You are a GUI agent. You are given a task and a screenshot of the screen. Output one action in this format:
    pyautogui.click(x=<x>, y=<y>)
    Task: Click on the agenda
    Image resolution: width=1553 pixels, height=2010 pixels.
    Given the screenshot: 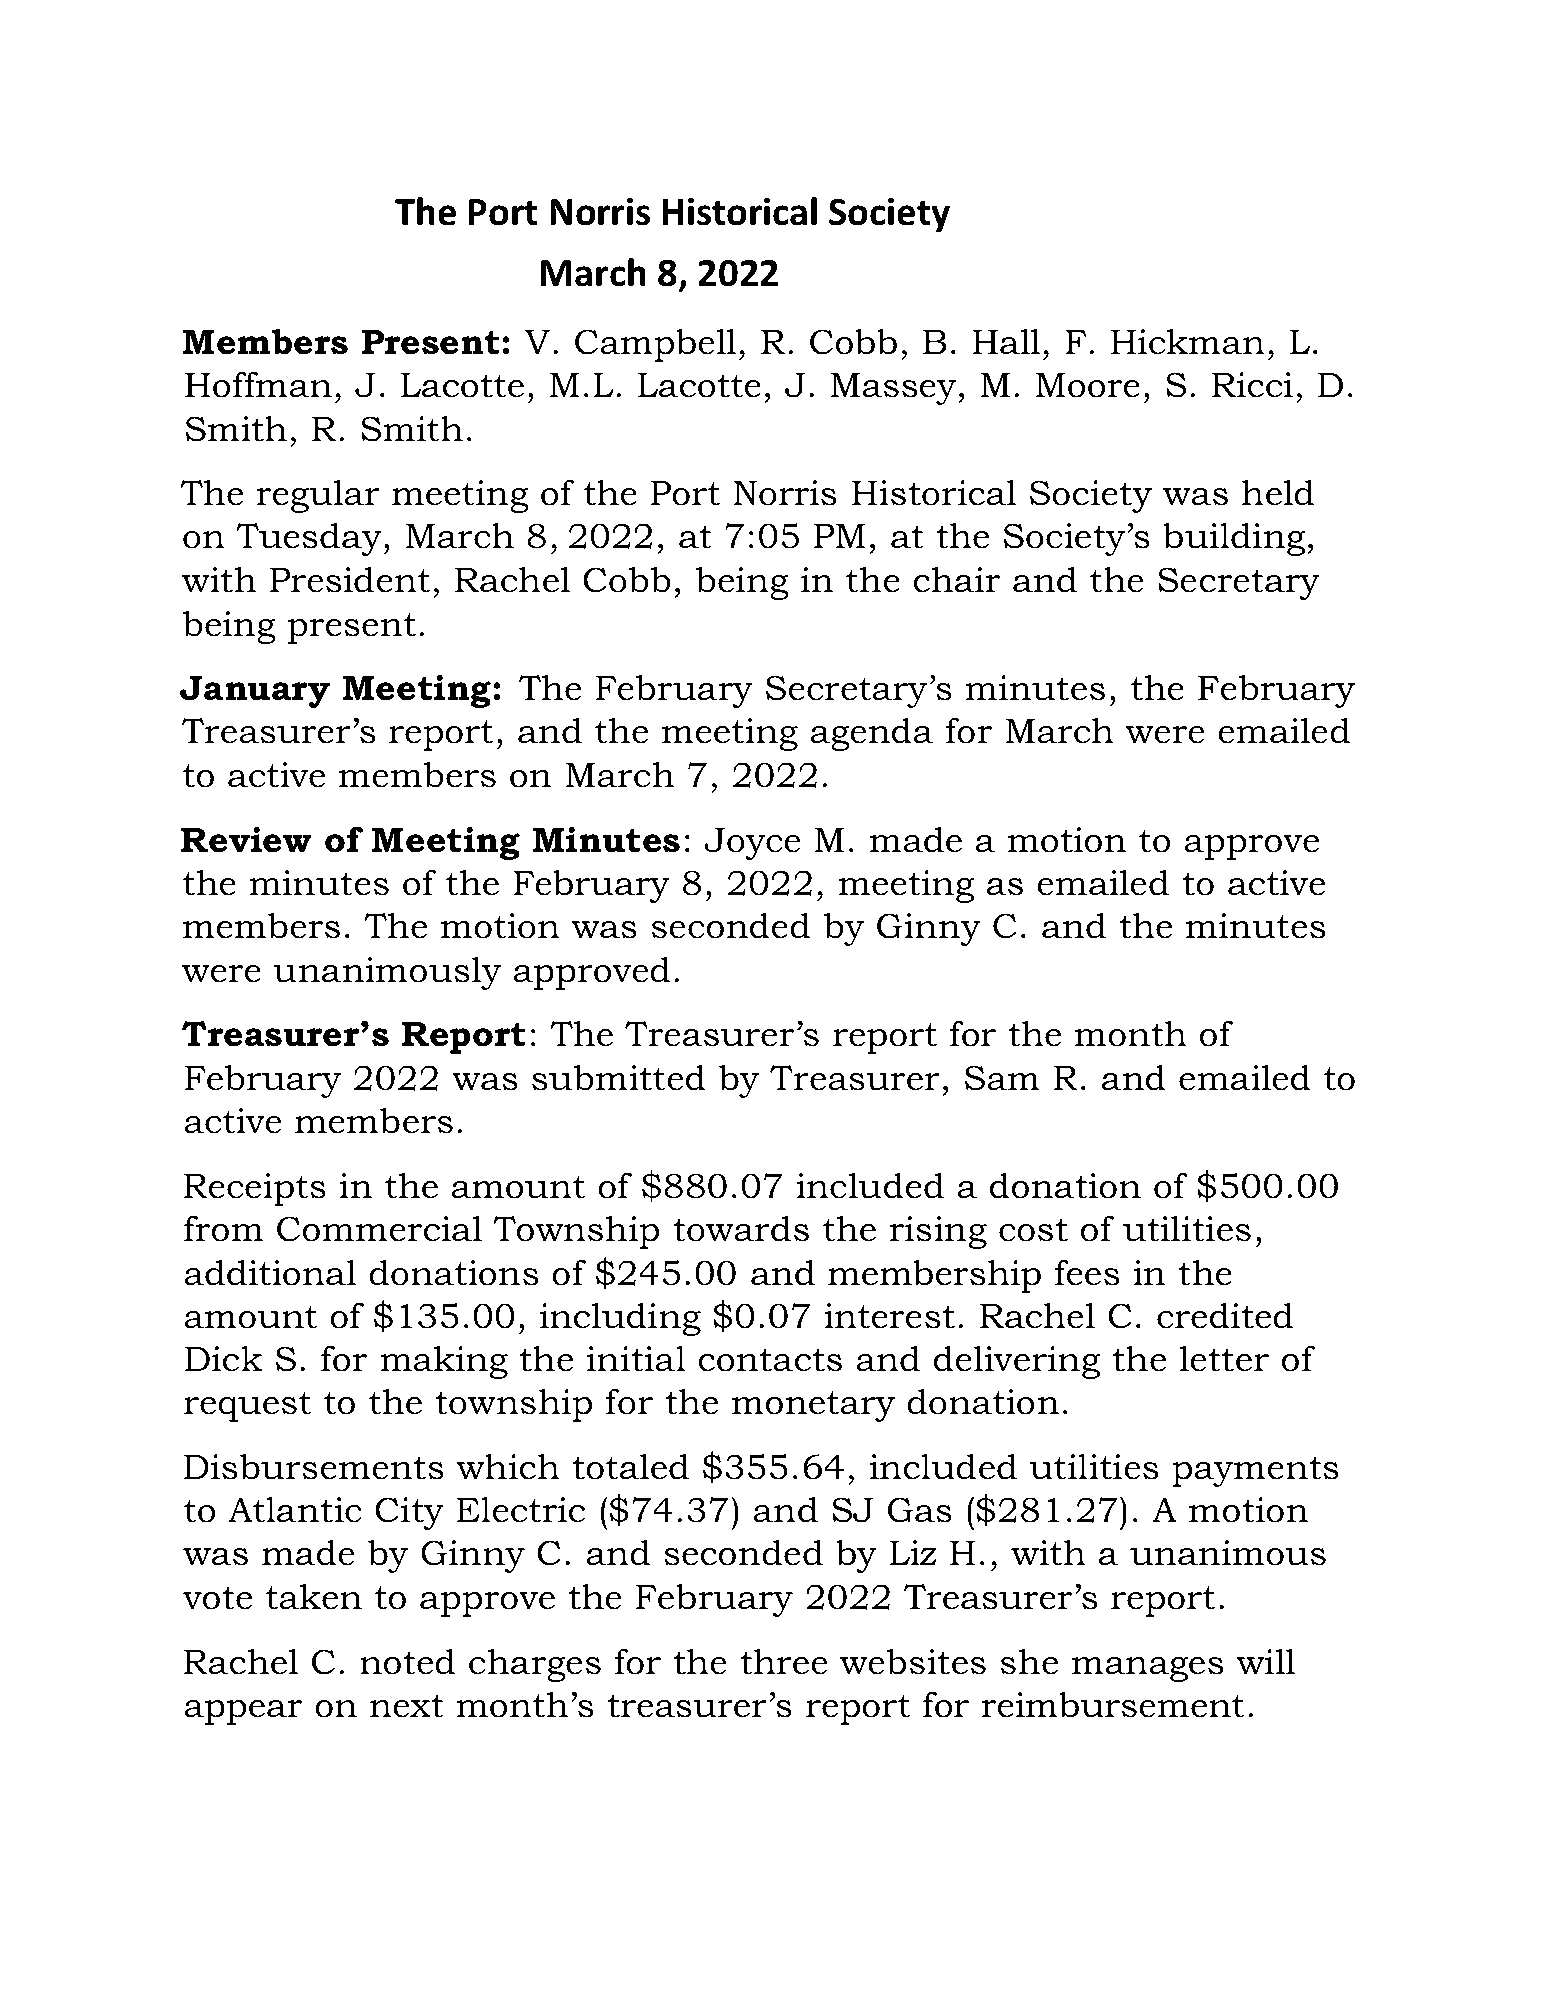 What is the action you would take?
    pyautogui.click(x=872, y=734)
